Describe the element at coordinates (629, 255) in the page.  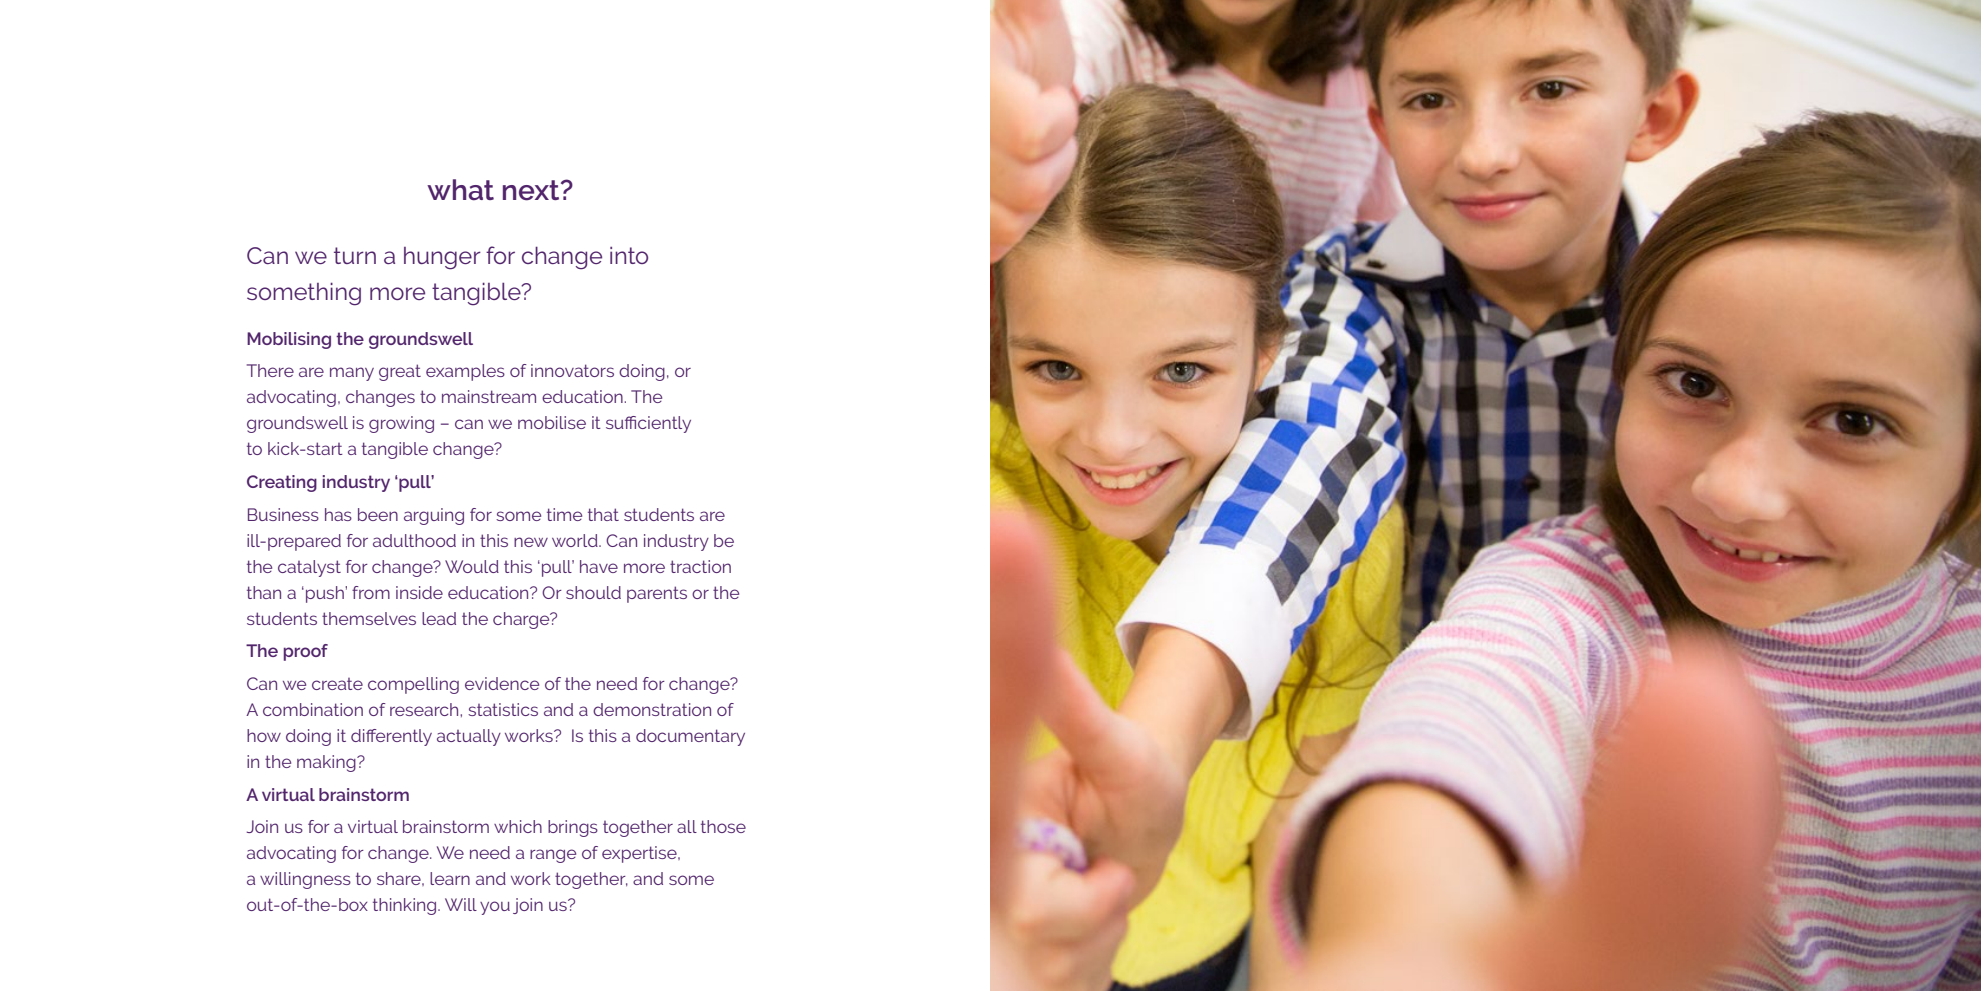
I see `into` at that location.
